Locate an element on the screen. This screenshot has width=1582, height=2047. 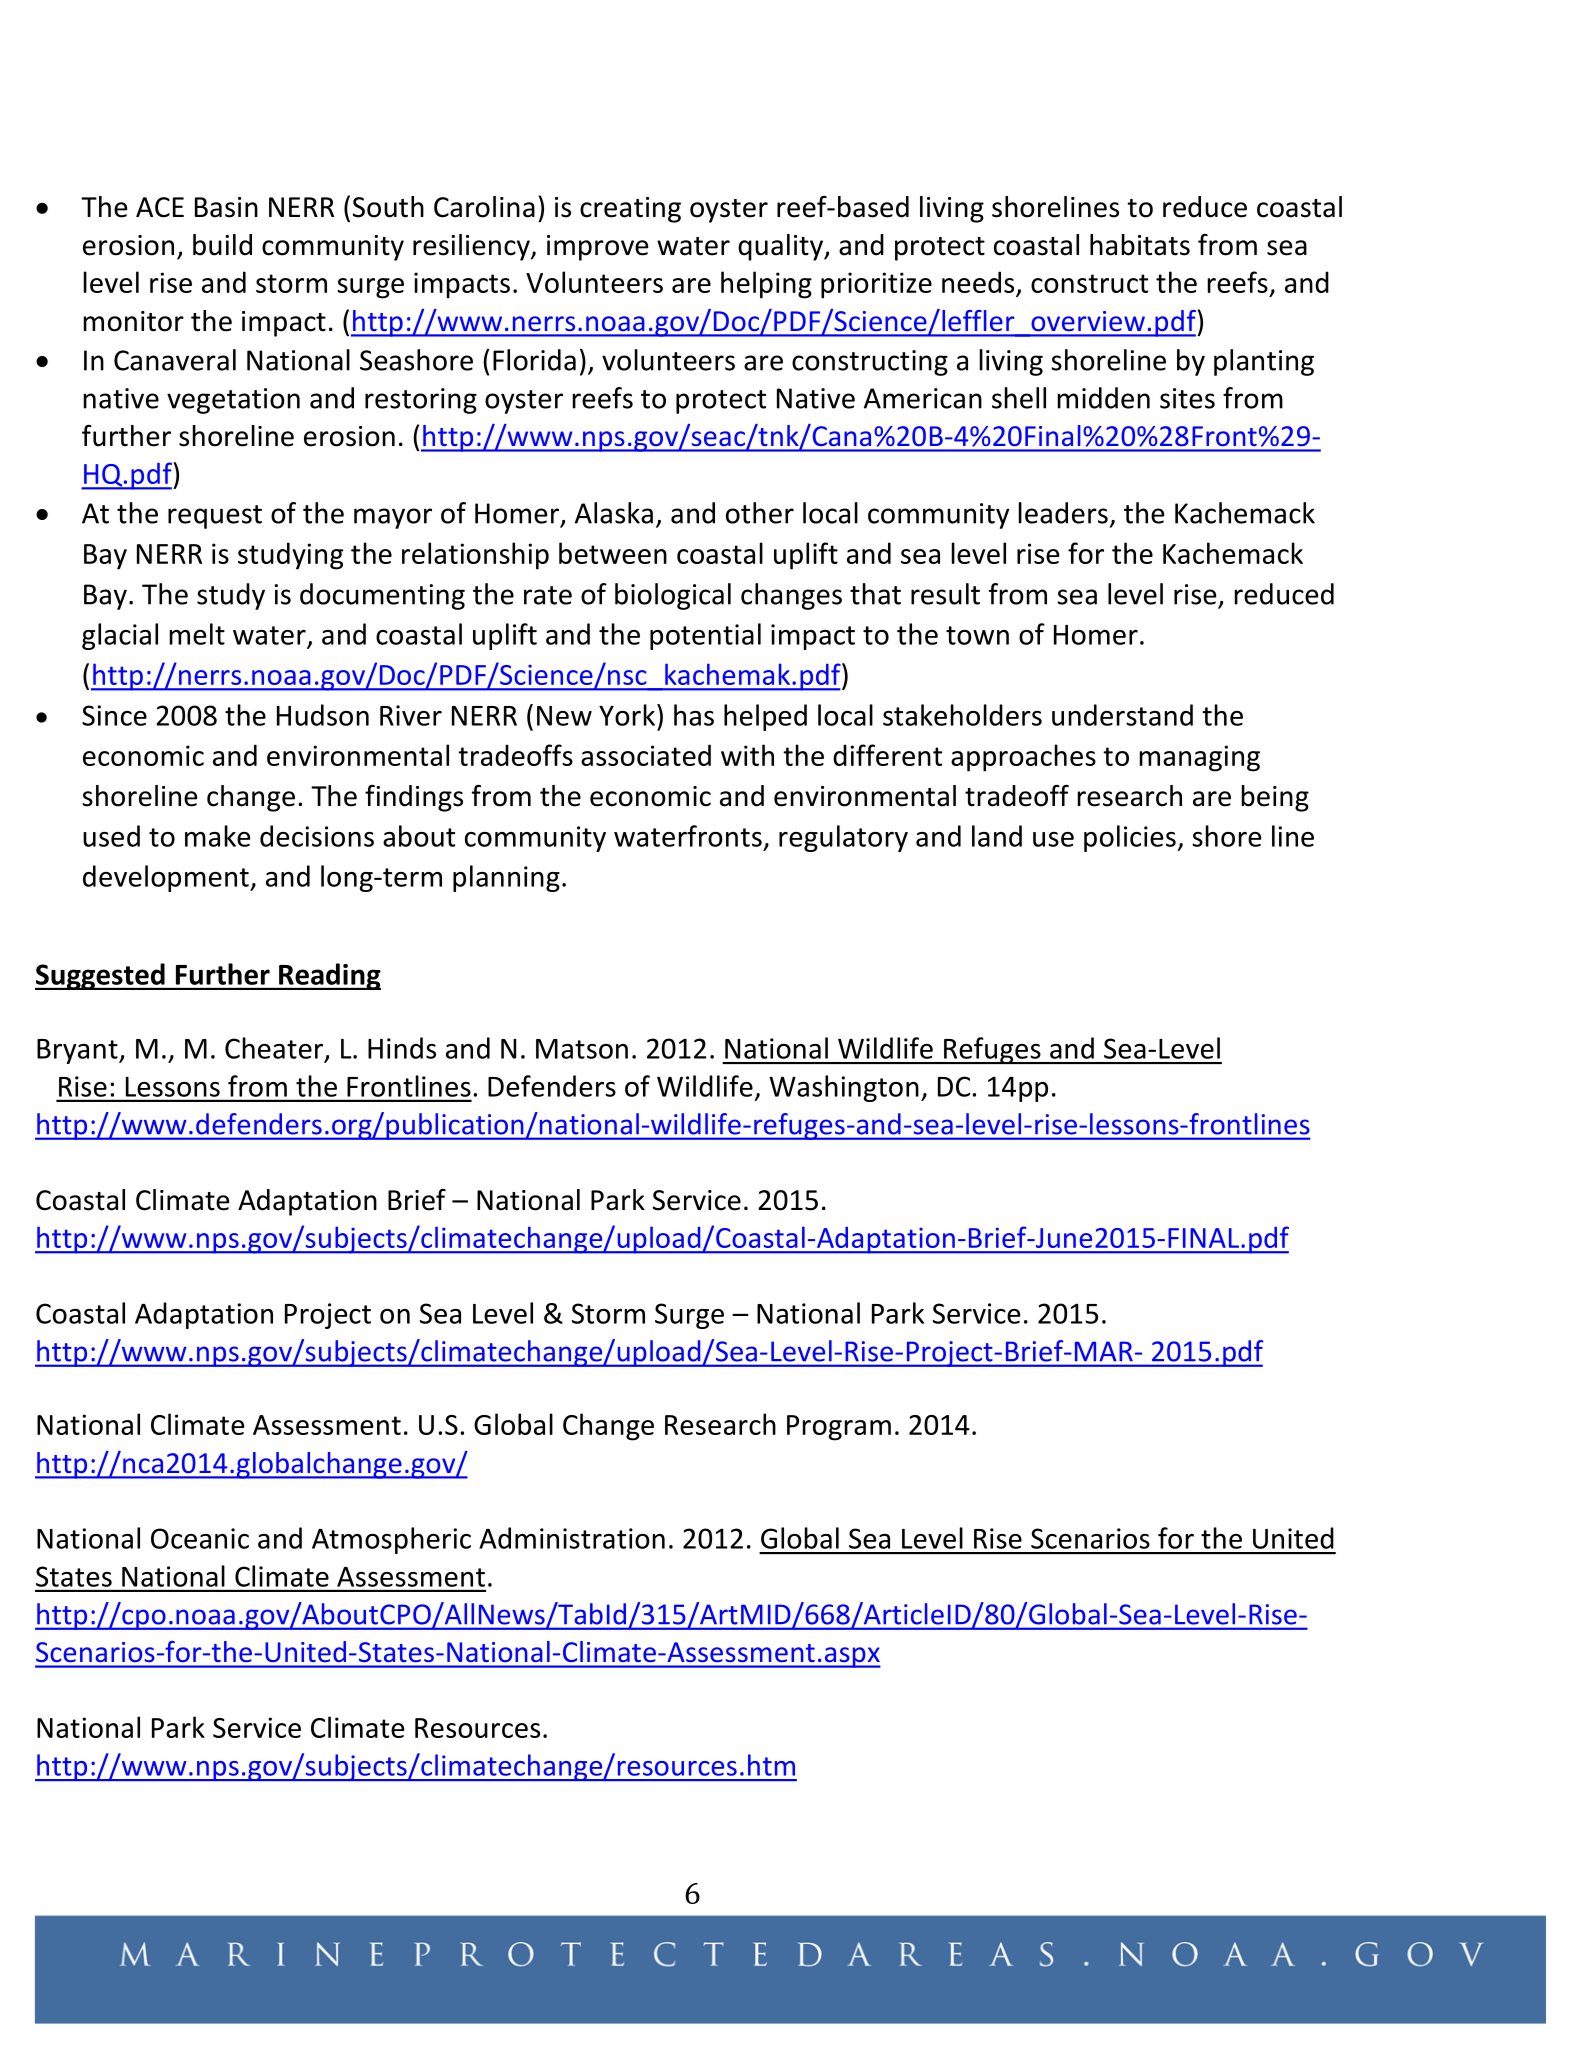
Washington is located at coordinates (844, 1088).
